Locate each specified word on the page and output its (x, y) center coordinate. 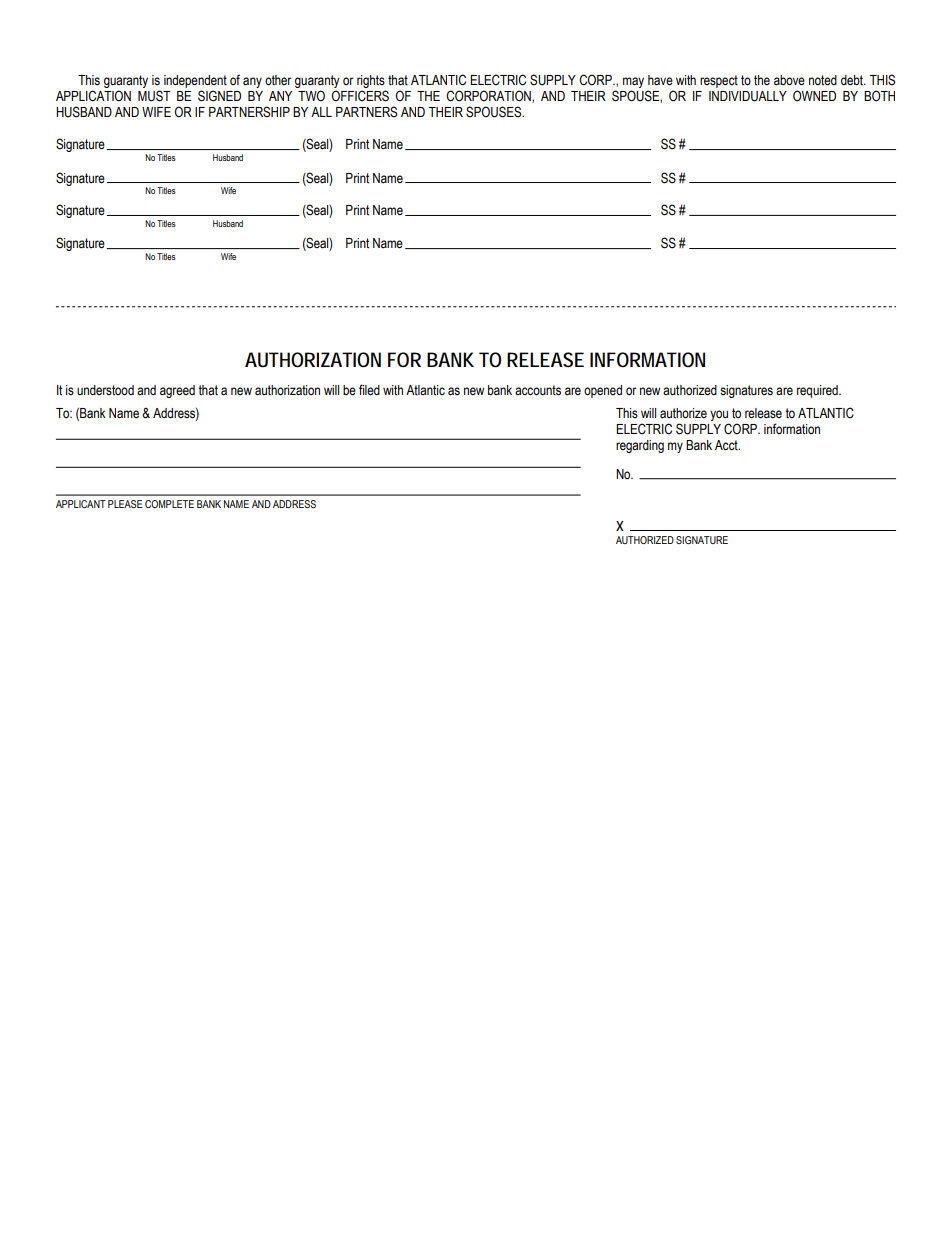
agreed (177, 391)
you (719, 417)
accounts (538, 390)
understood (105, 390)
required (818, 391)
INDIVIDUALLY (748, 96)
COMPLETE (169, 504)
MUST (154, 96)
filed (369, 390)
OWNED (814, 96)
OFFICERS (360, 96)
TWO (311, 96)
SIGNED (219, 96)
